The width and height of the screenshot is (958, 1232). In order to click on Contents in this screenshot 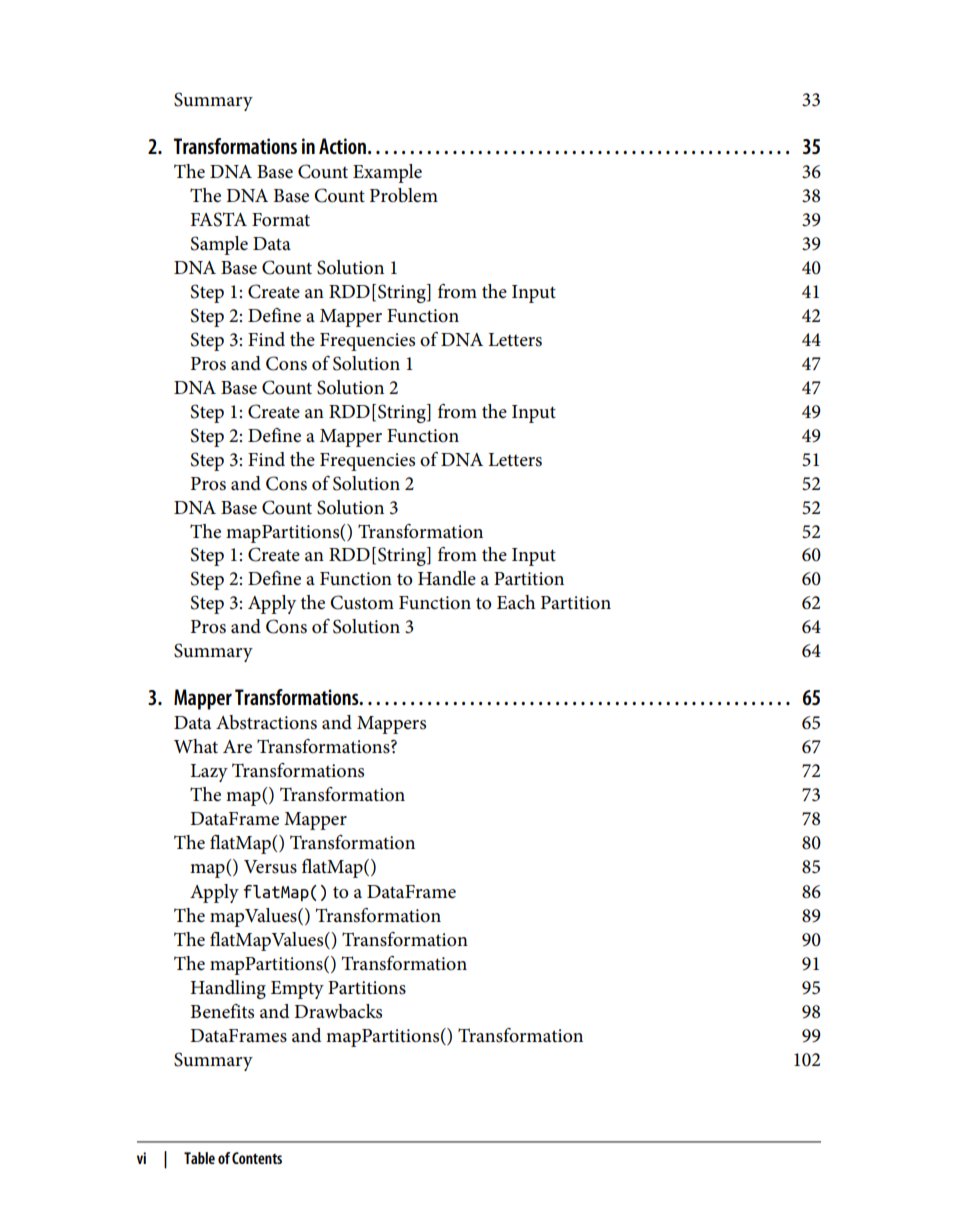, I will do `click(257, 1158)`.
